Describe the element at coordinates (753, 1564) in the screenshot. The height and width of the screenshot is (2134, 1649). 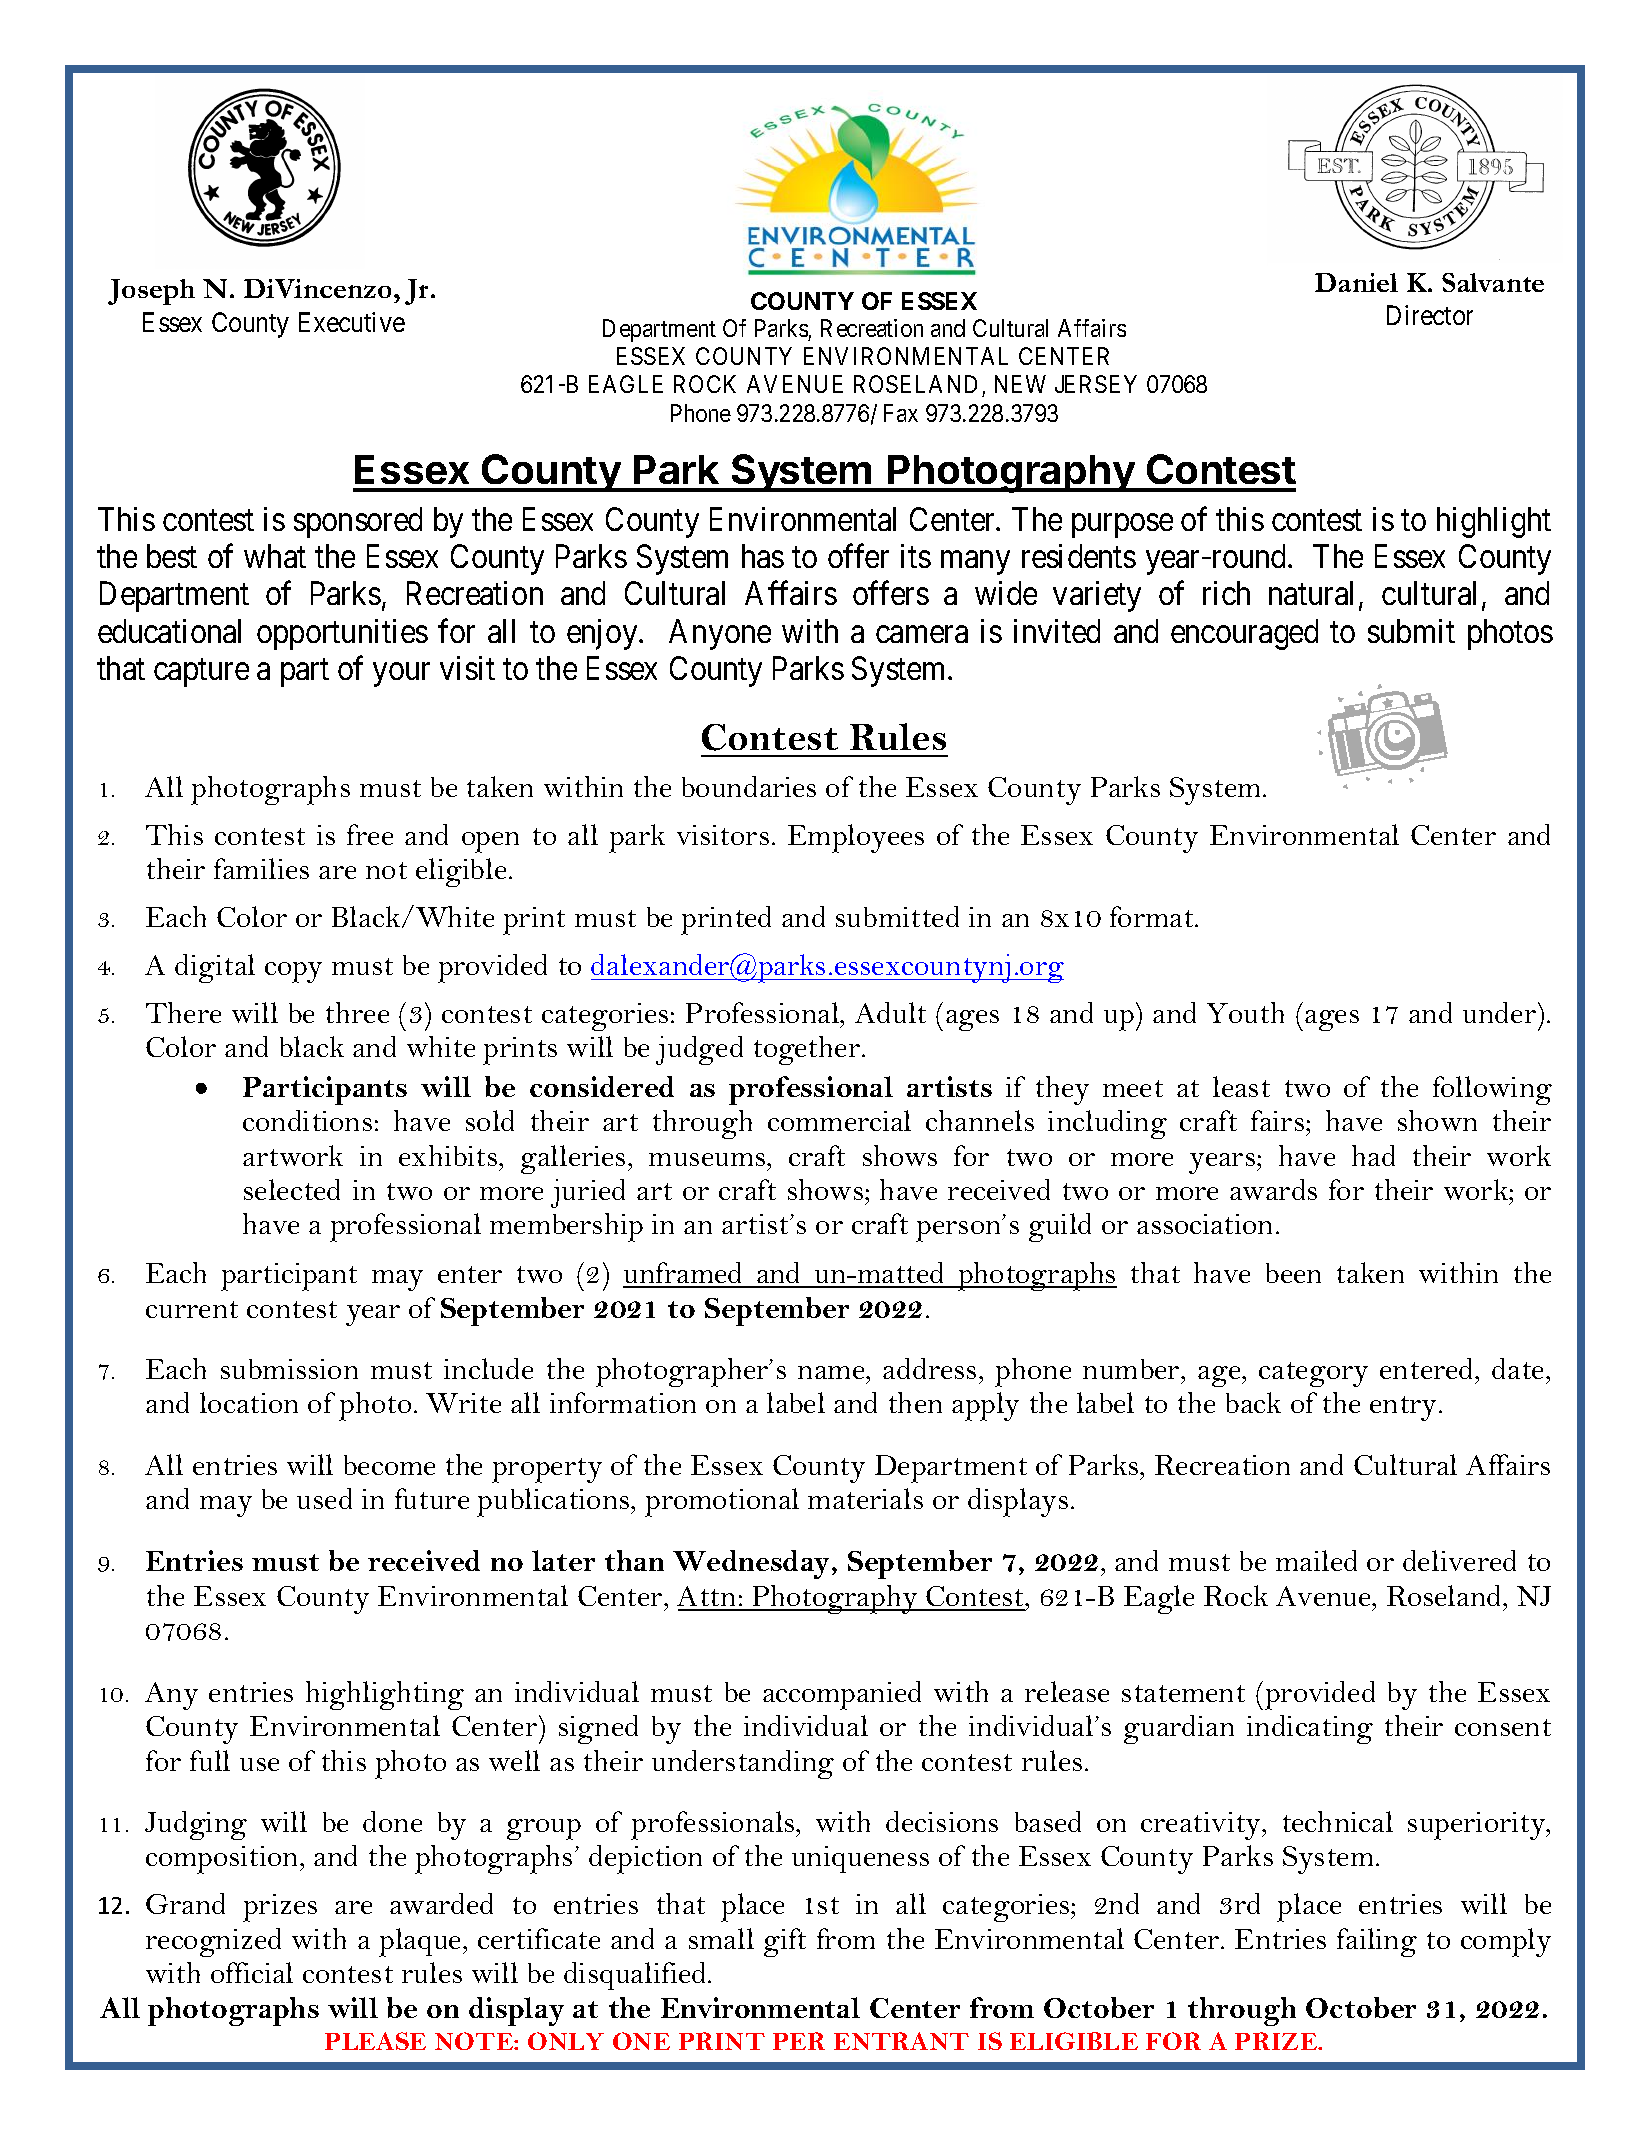
I see `Wednesday` at that location.
